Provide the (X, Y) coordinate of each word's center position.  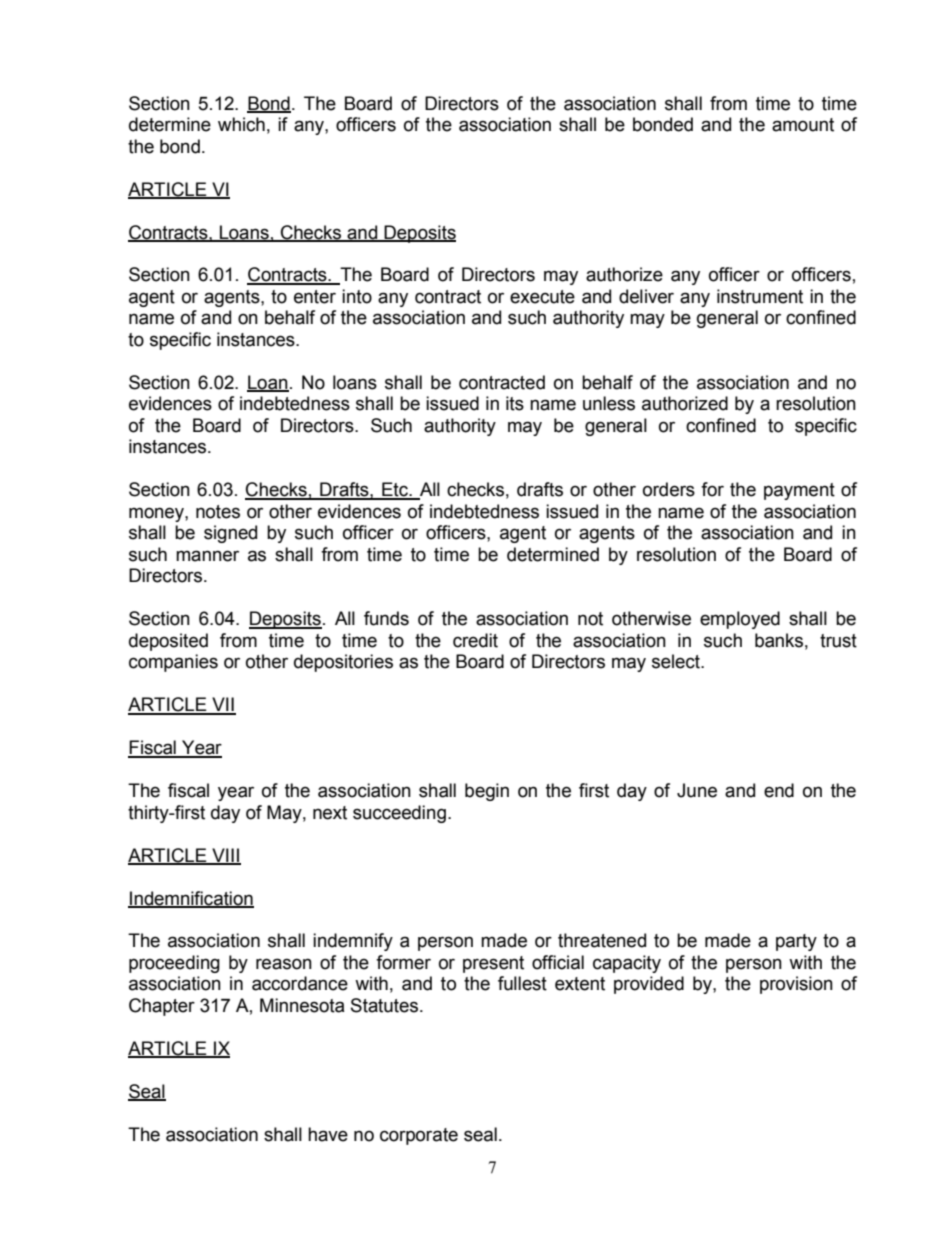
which (241, 124)
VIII (225, 856)
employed (740, 620)
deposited (168, 642)
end (779, 790)
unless (609, 403)
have (328, 1134)
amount (803, 125)
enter (315, 297)
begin (487, 792)
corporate (419, 1136)
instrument (760, 296)
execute (542, 297)
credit (475, 640)
